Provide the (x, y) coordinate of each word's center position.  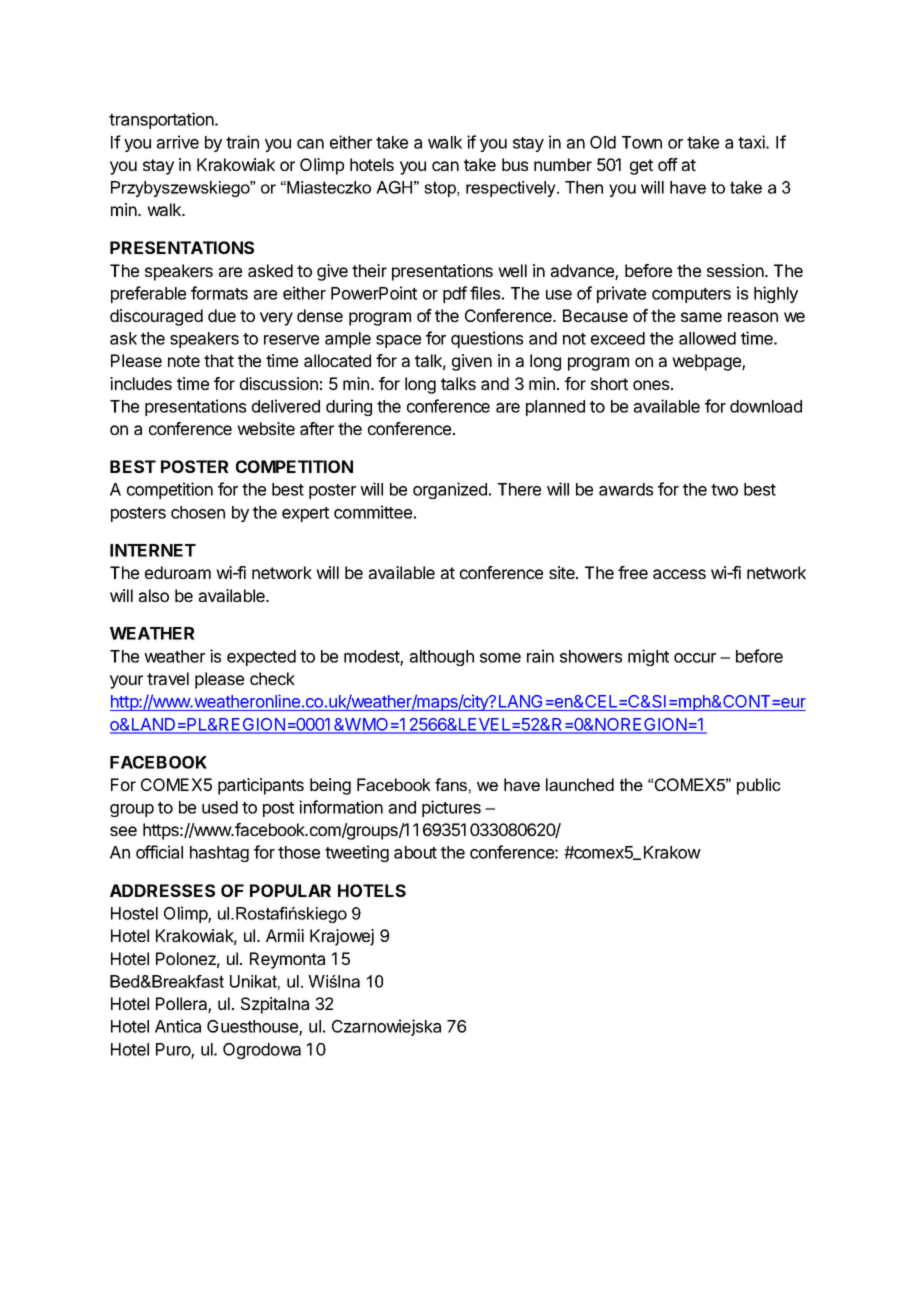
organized (450, 490)
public (759, 786)
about (415, 852)
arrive (178, 142)
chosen (198, 512)
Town (642, 142)
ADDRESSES (162, 890)
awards (626, 489)
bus (515, 164)
